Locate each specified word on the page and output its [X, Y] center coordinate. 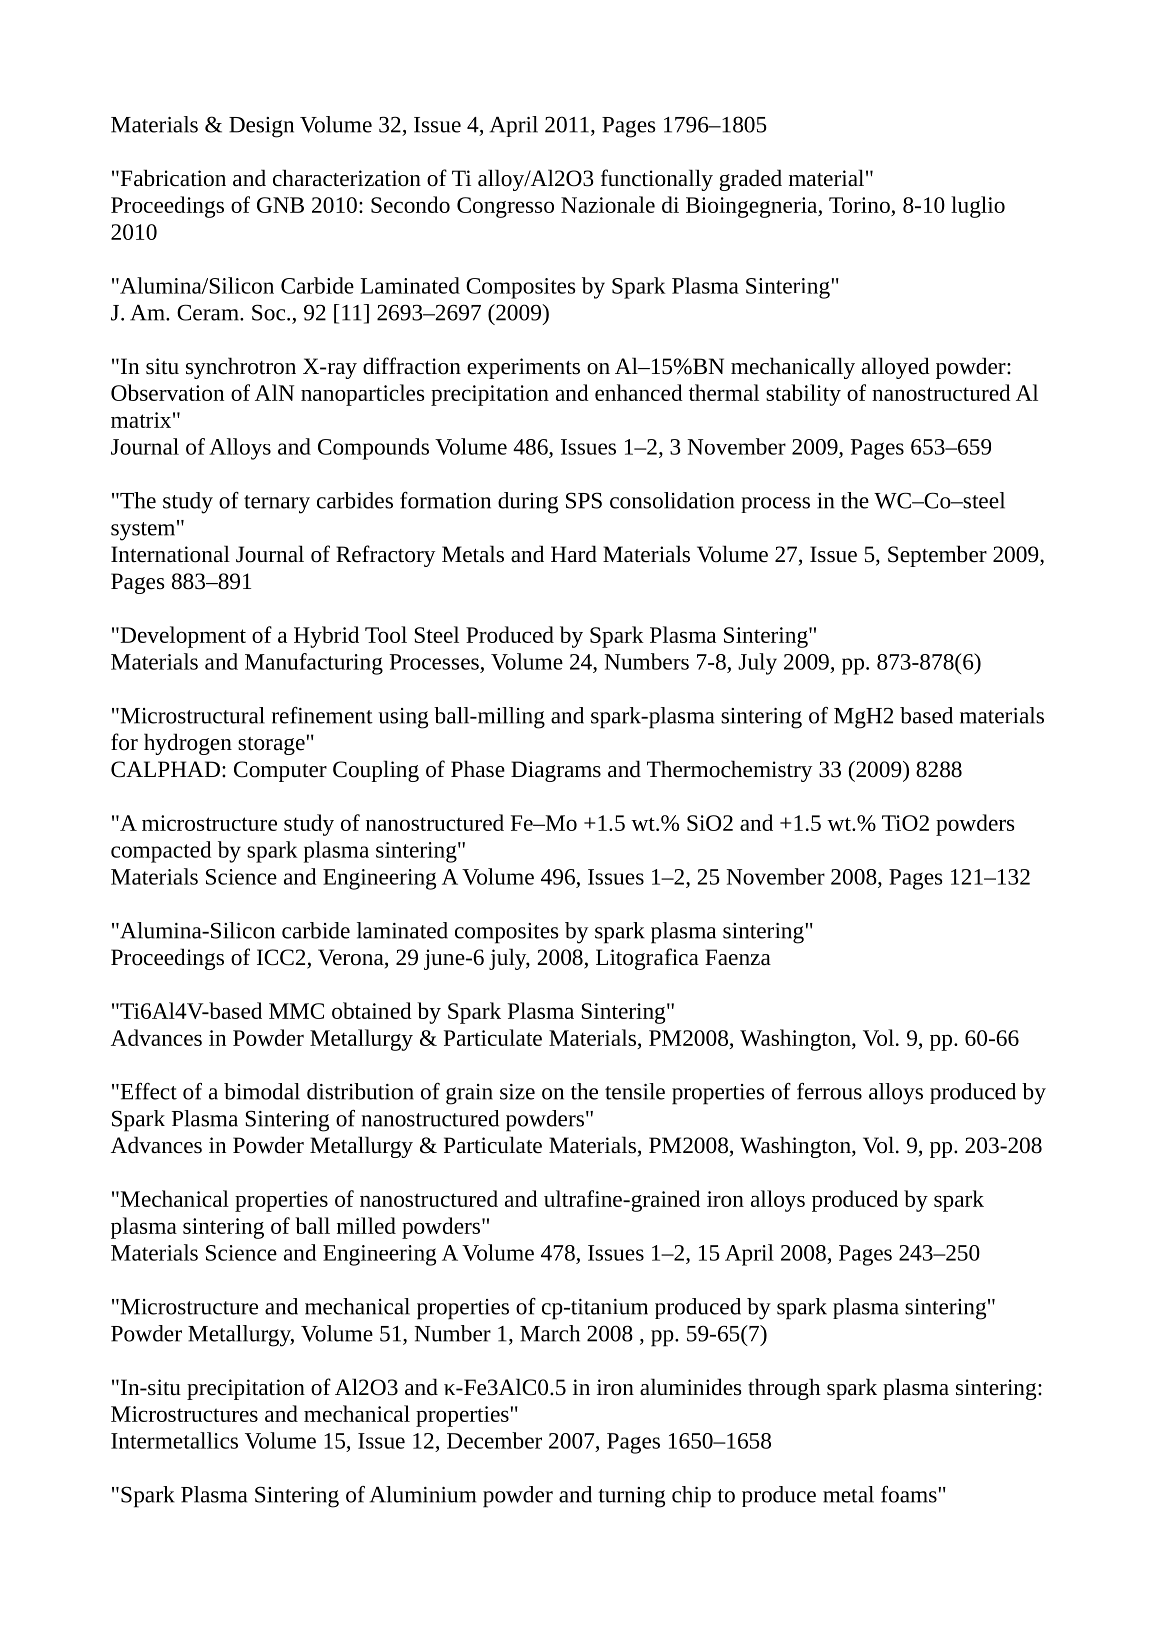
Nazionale [608, 204]
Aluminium [422, 1494]
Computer [280, 771]
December [494, 1440]
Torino [859, 205]
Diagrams [556, 771]
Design [261, 127]
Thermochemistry [729, 771]
